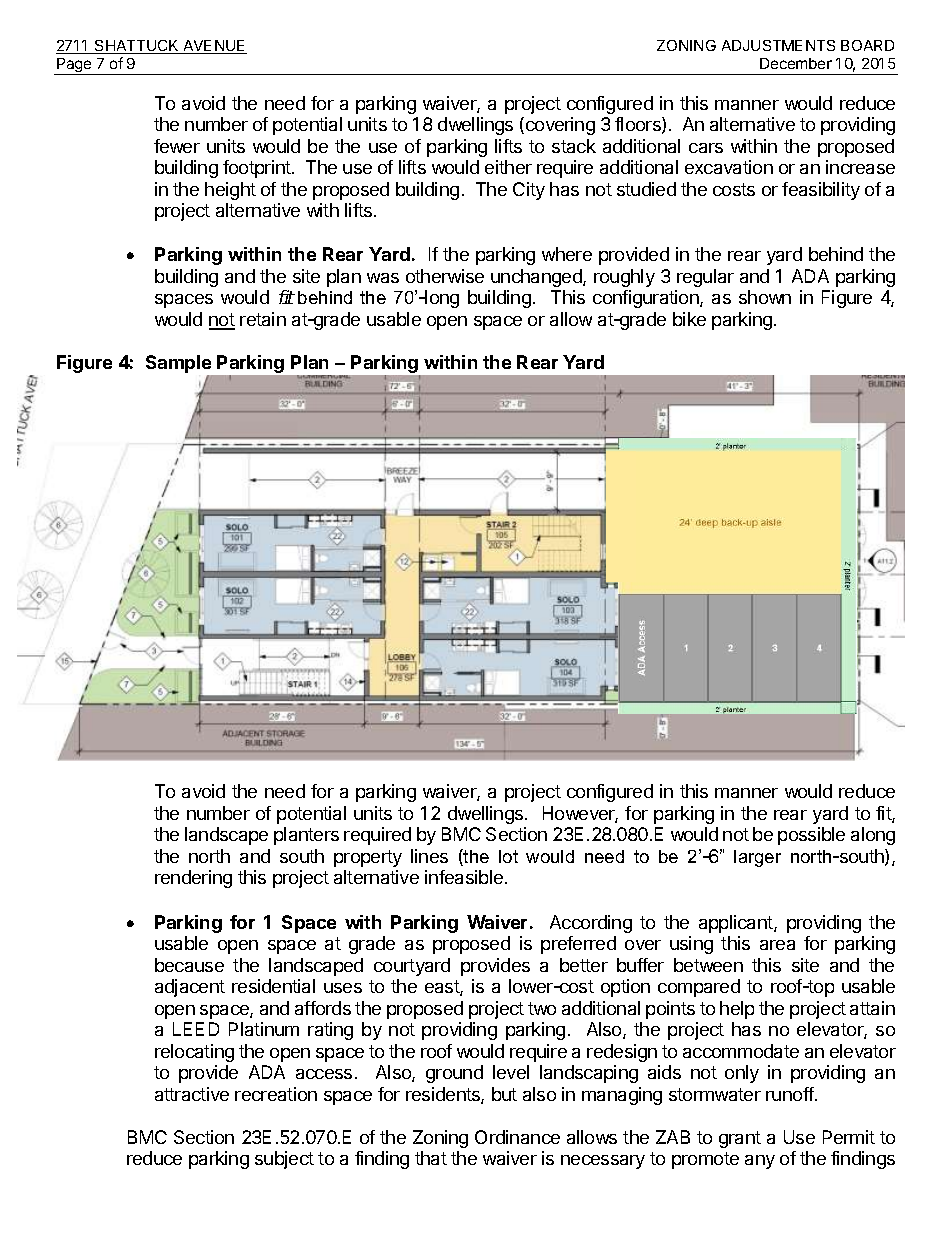 The image size is (952, 1233). I want to click on Sample, so click(180, 365).
